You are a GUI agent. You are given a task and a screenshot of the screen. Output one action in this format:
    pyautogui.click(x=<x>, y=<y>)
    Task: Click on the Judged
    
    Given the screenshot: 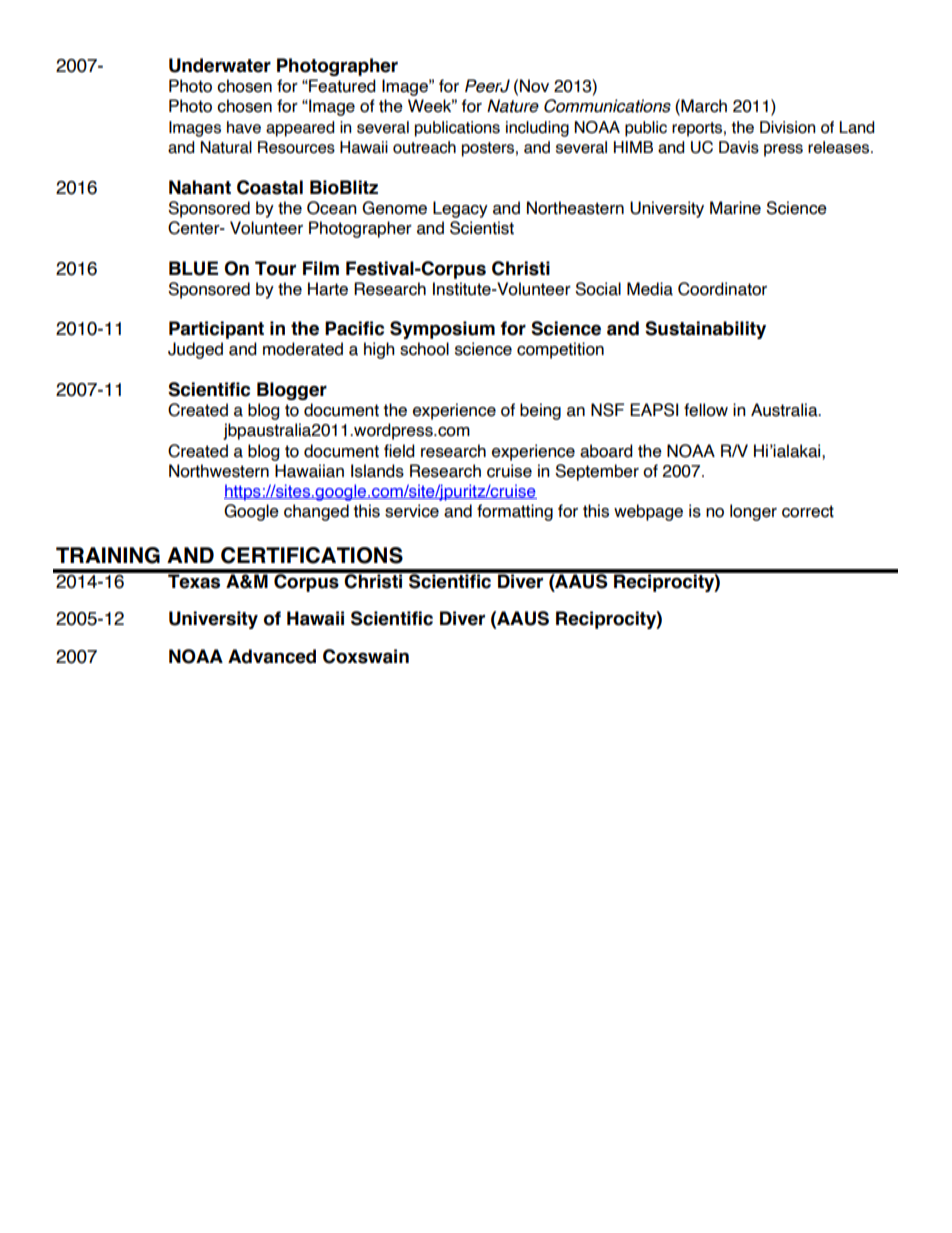 What is the action you would take?
    pyautogui.click(x=195, y=350)
